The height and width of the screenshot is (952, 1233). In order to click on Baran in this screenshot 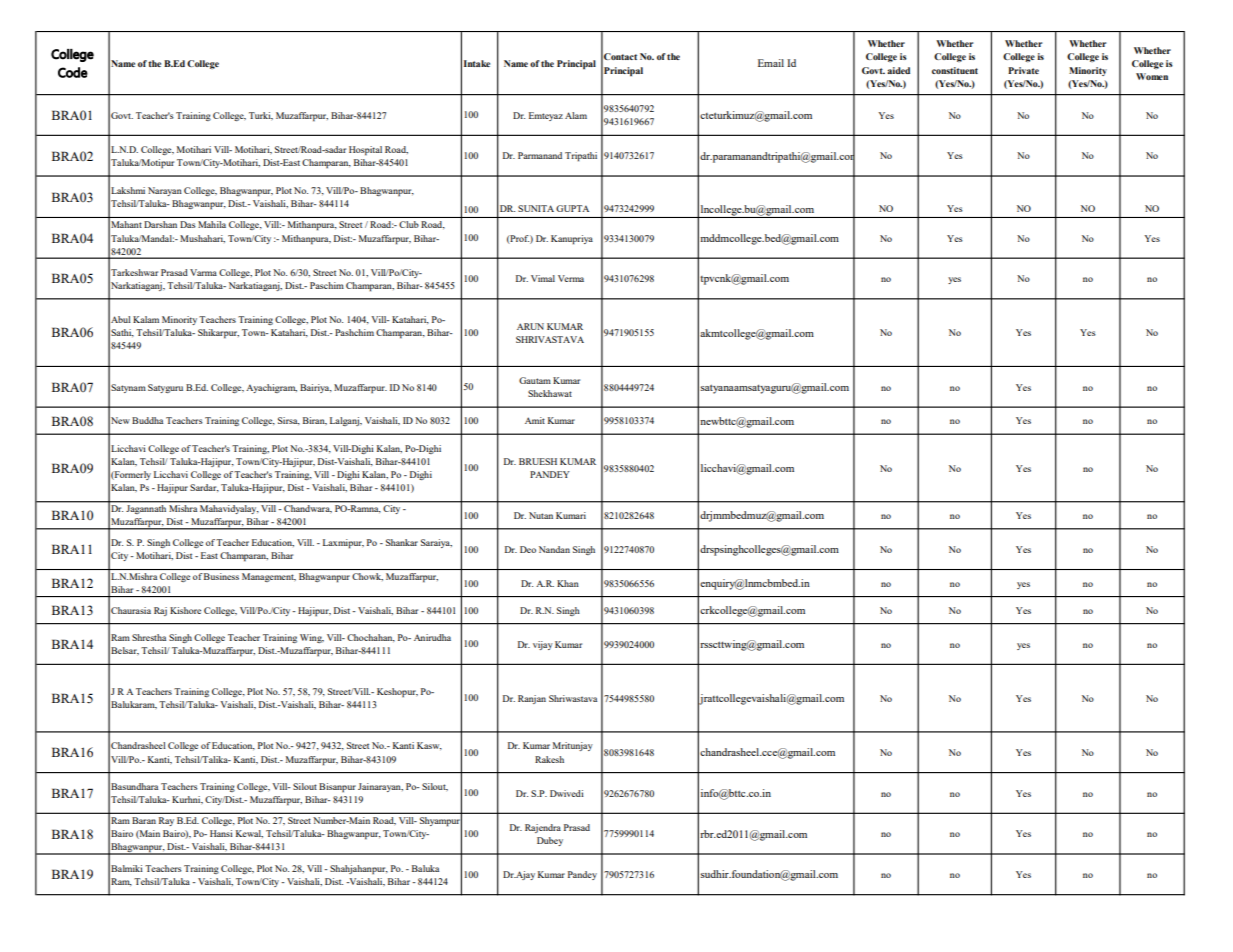, I will do `click(144, 820)`.
